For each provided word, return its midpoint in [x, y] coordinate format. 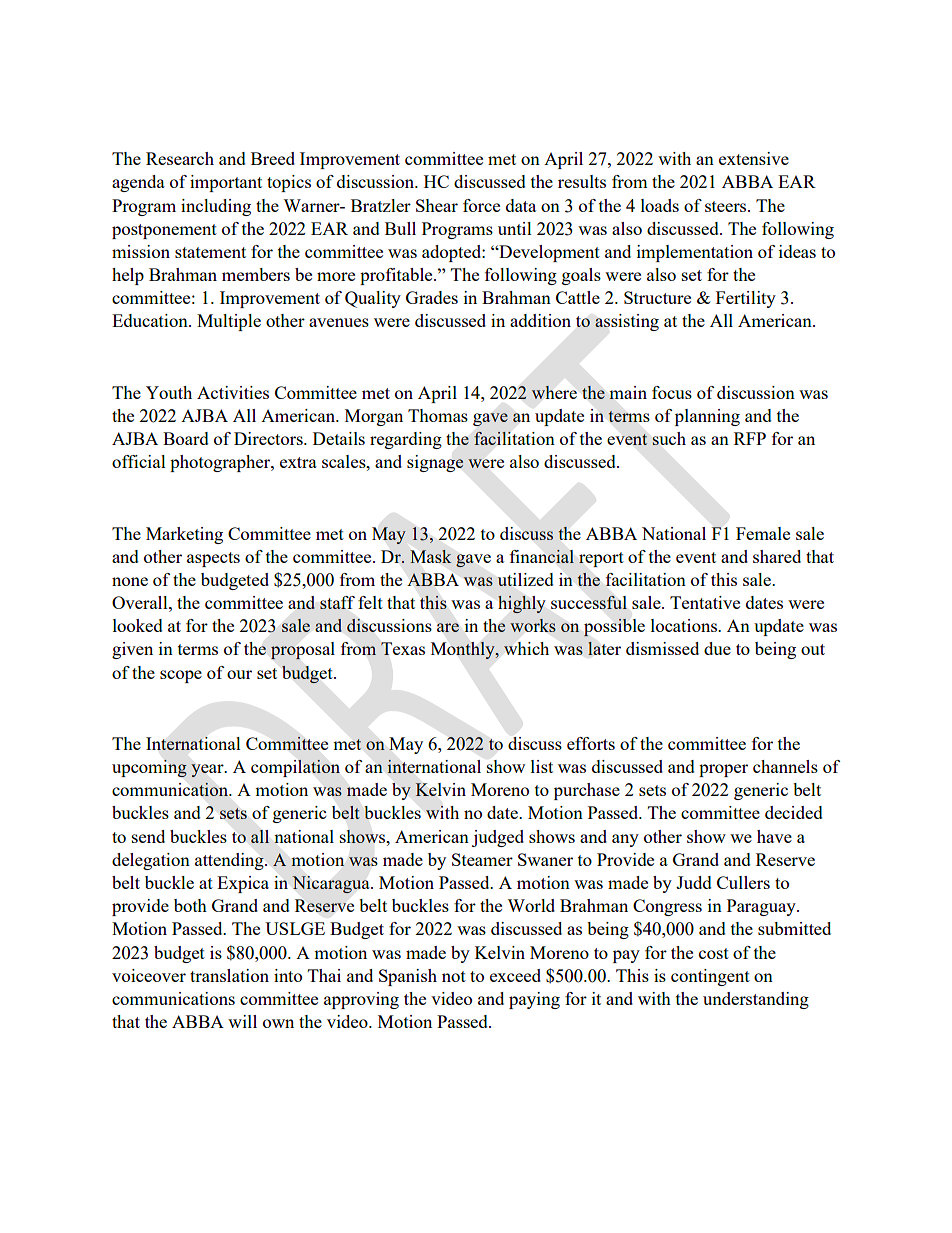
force [481, 205]
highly [521, 604]
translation [229, 975]
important [226, 183]
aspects [213, 559]
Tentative [705, 602]
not [454, 976]
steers [727, 206]
